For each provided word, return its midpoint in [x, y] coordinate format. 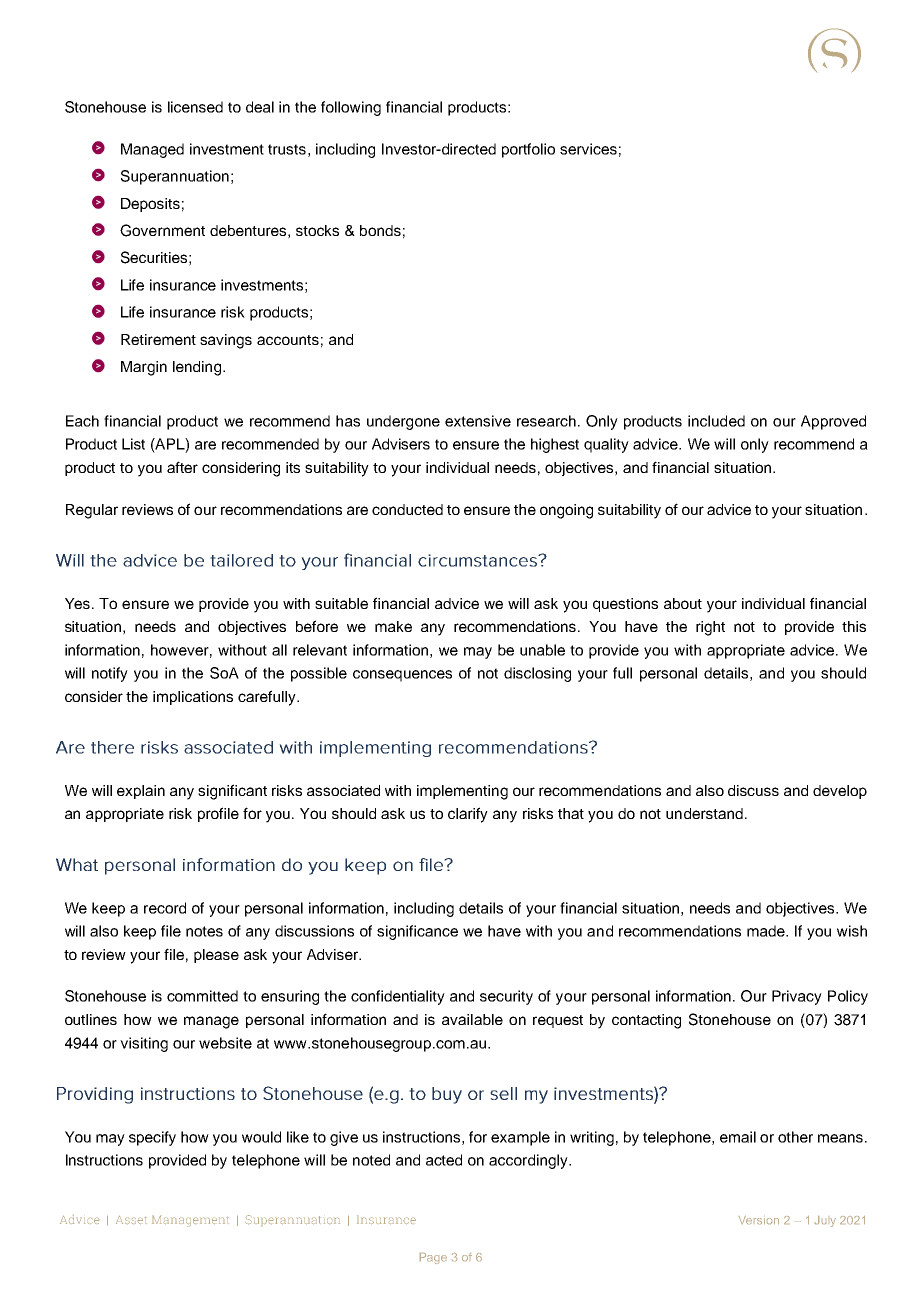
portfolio [528, 150]
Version [759, 1220]
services [588, 149]
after [182, 467]
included [716, 421]
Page [433, 1258]
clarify [468, 815]
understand [704, 813]
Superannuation [175, 177]
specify [152, 1138]
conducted [407, 509]
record [165, 908]
